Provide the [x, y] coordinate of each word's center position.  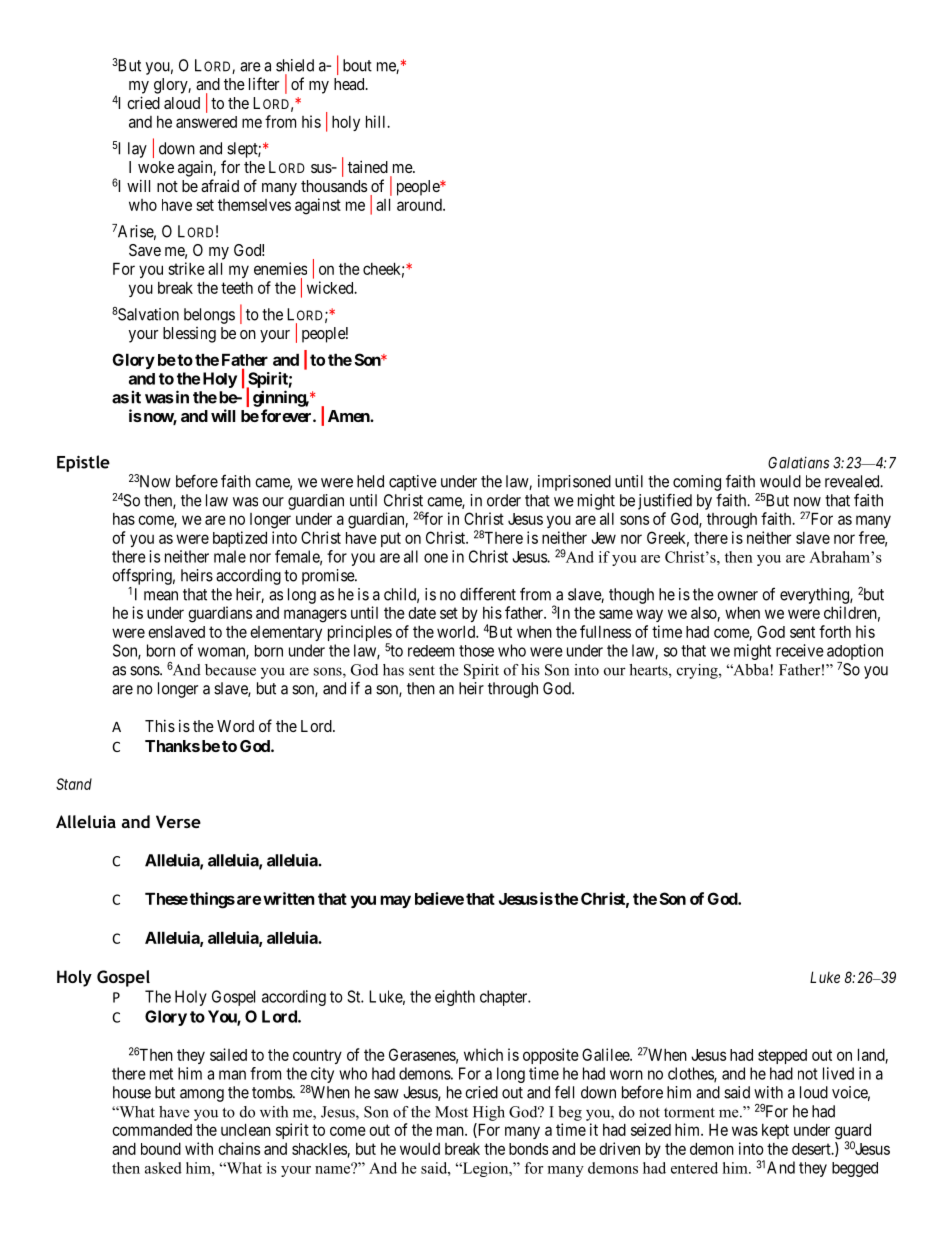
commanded [152, 1130]
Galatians [798, 462]
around [420, 205]
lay [137, 150]
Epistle [83, 463]
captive [413, 483]
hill [377, 121]
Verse [178, 821]
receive [800, 650]
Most [451, 1112]
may [395, 901]
